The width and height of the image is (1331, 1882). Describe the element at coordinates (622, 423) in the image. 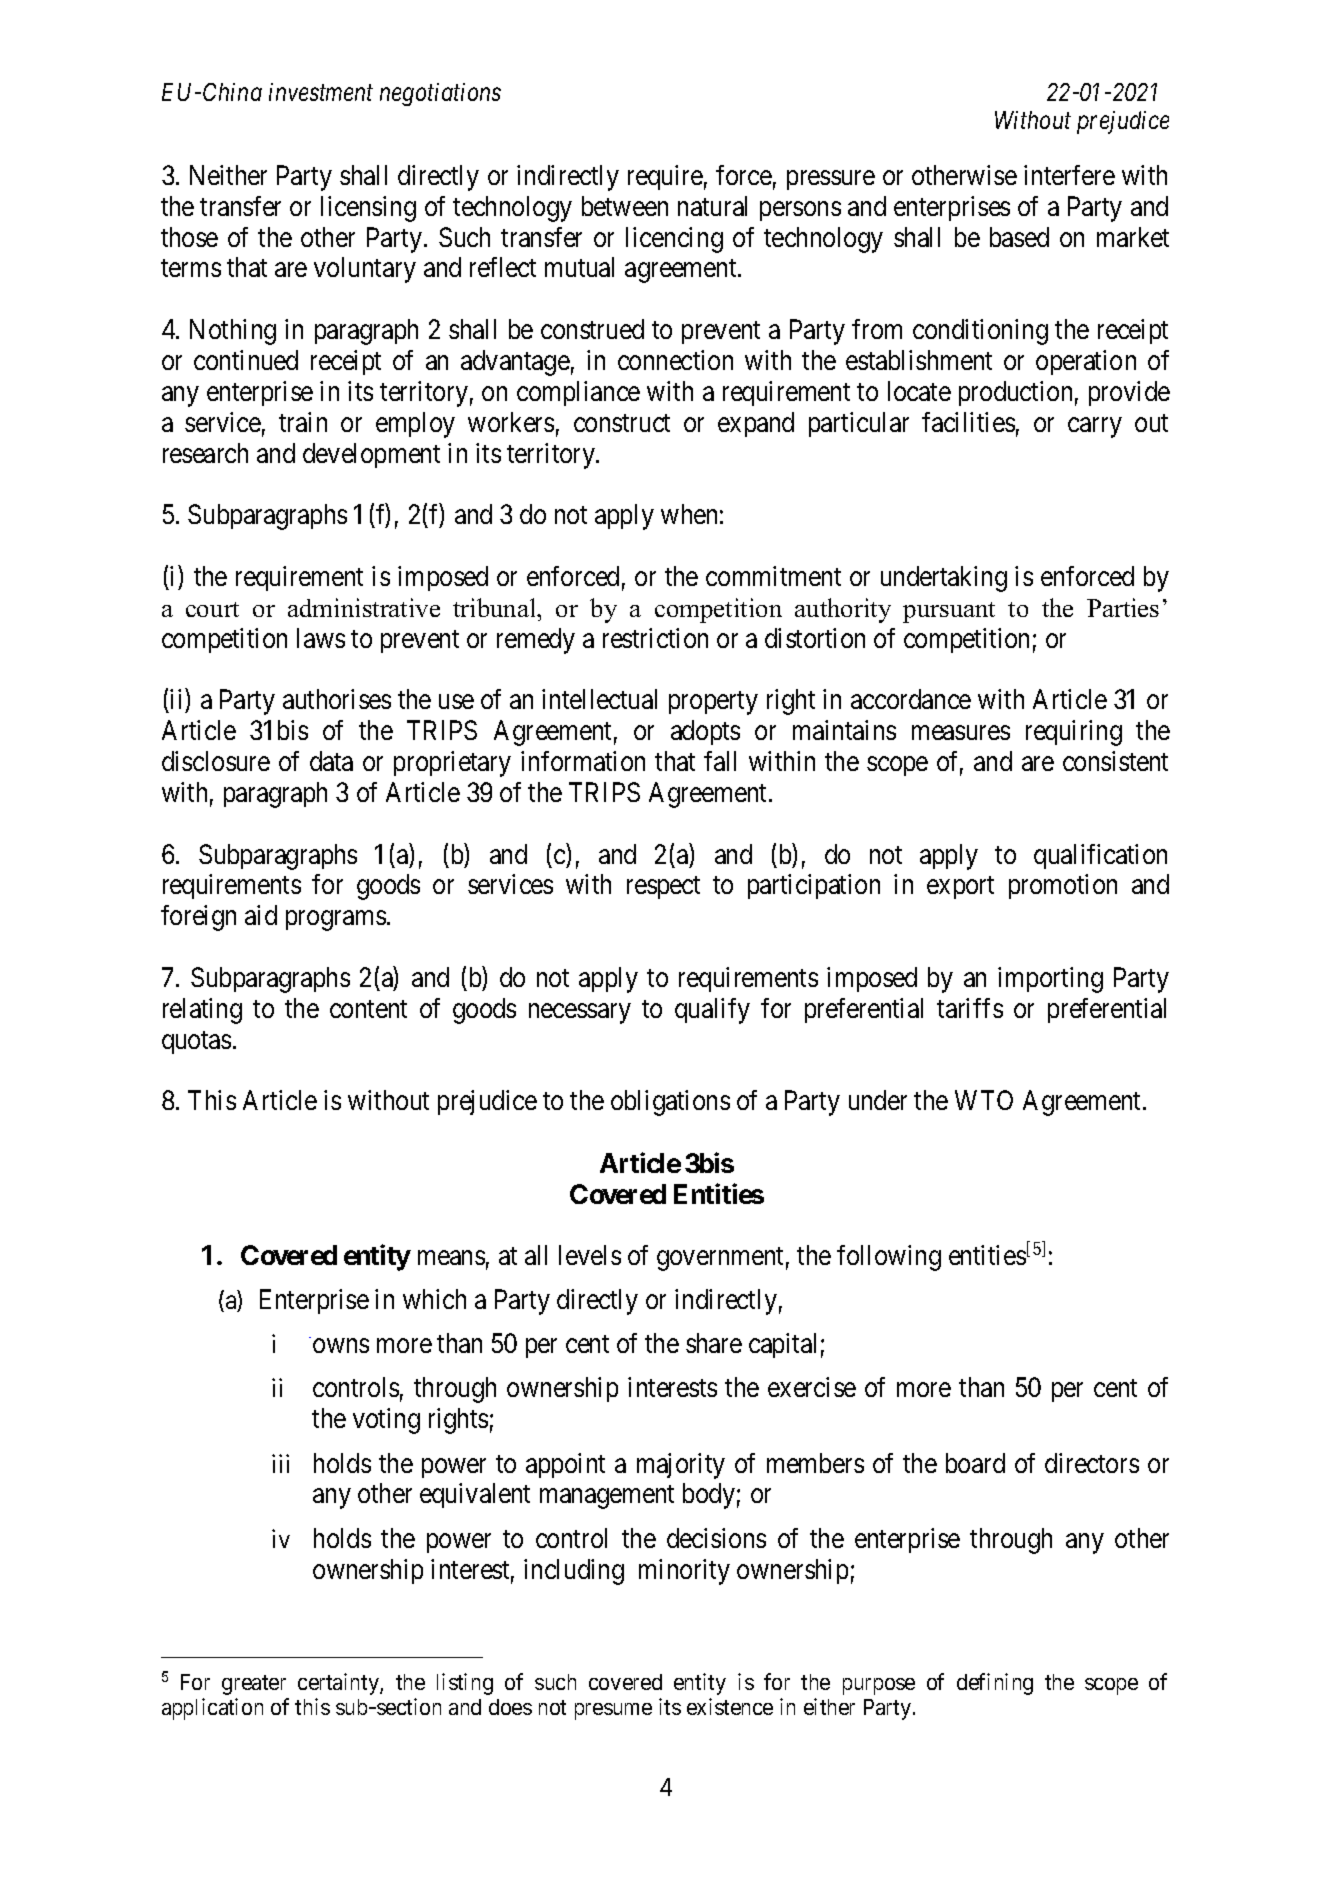

I see `construct` at that location.
